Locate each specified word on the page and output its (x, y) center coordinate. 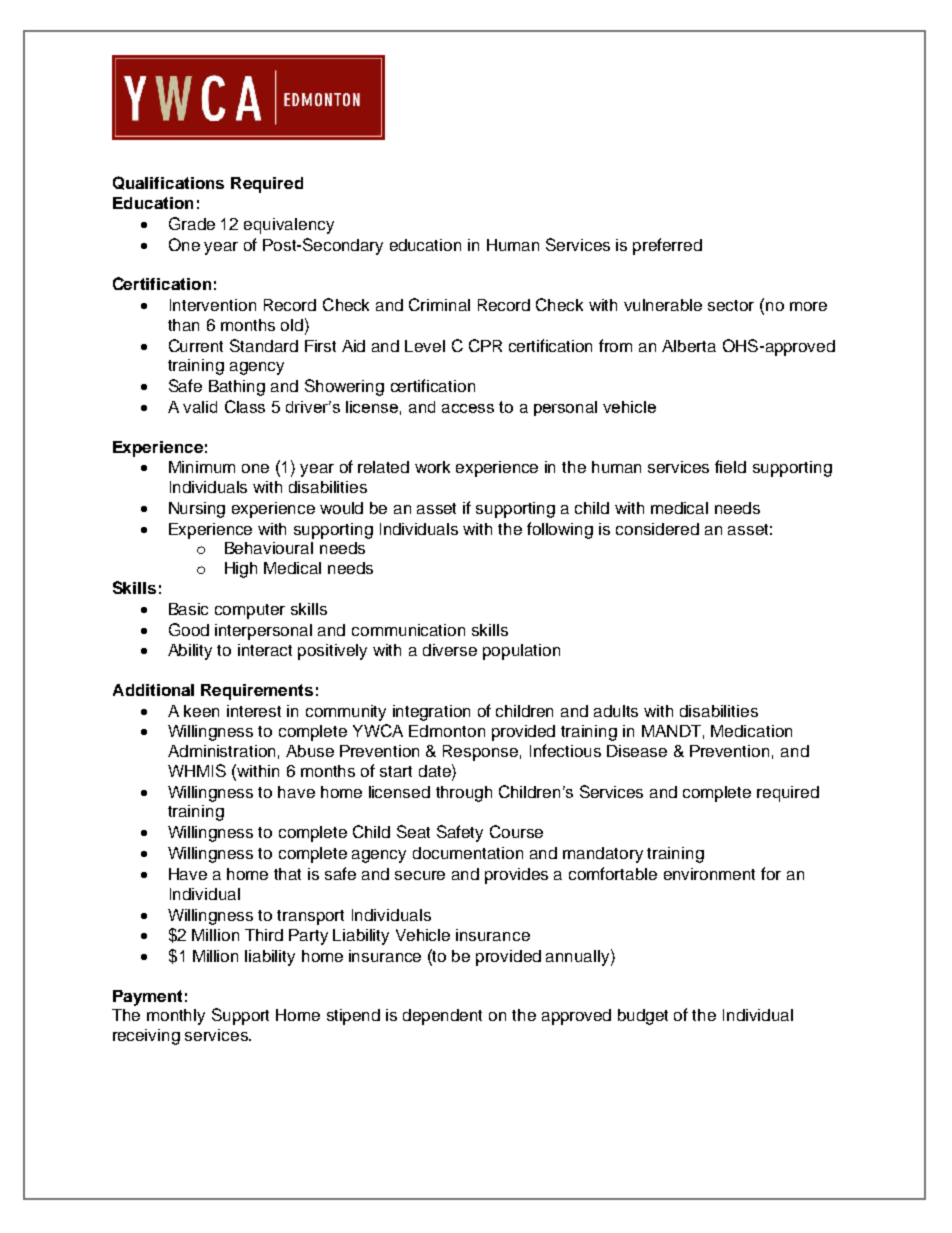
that (287, 874)
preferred (667, 246)
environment (709, 874)
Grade (192, 223)
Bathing (237, 388)
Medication (751, 731)
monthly (176, 1017)
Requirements (257, 692)
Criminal (439, 304)
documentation (468, 853)
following (560, 530)
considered (657, 529)
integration (431, 713)
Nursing (197, 510)
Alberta (689, 346)
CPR (485, 345)
